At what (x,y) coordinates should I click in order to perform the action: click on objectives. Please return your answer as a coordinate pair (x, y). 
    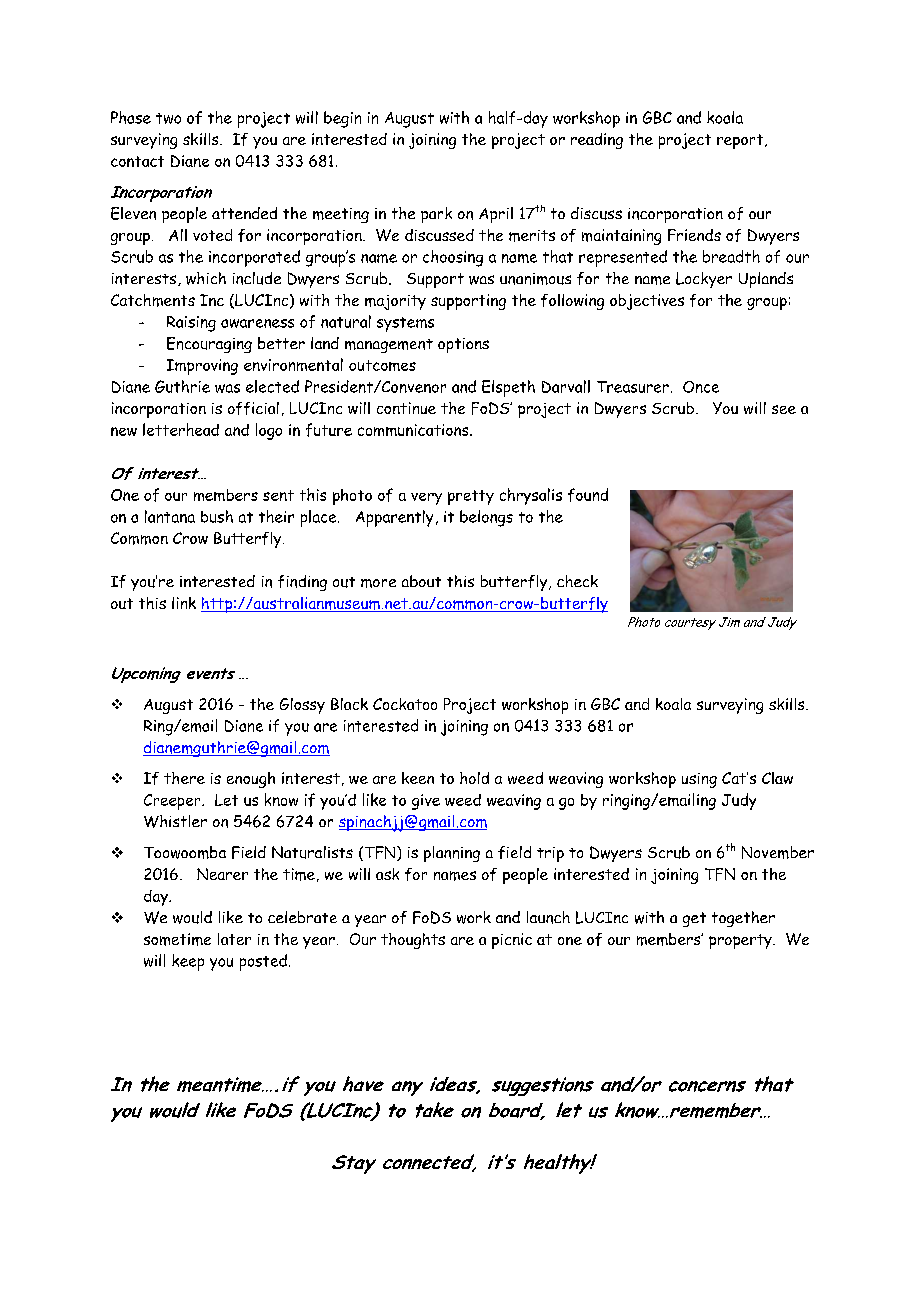
    Looking at the image, I should click on (647, 302).
